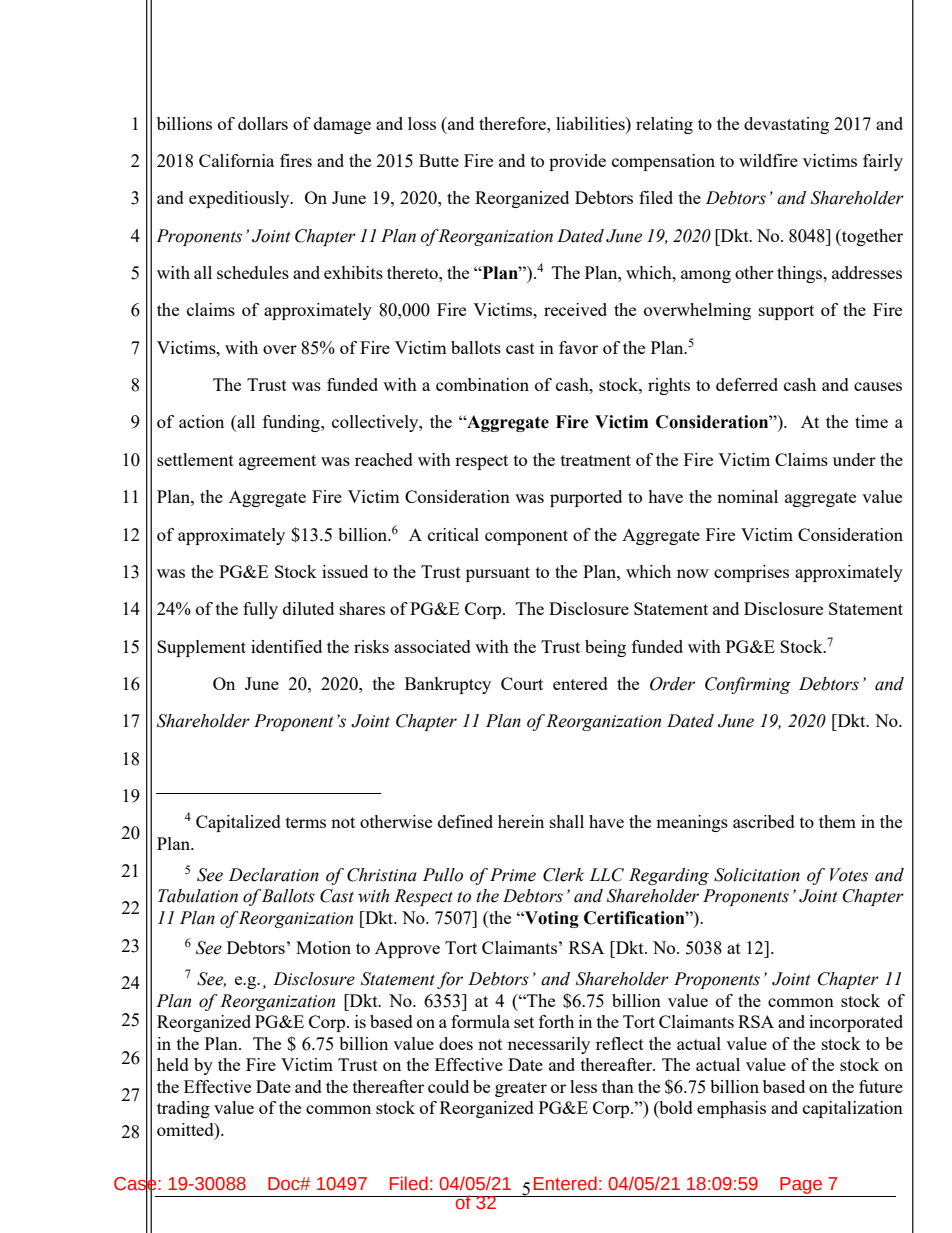 The width and height of the page is (952, 1233). I want to click on devastating, so click(786, 125).
